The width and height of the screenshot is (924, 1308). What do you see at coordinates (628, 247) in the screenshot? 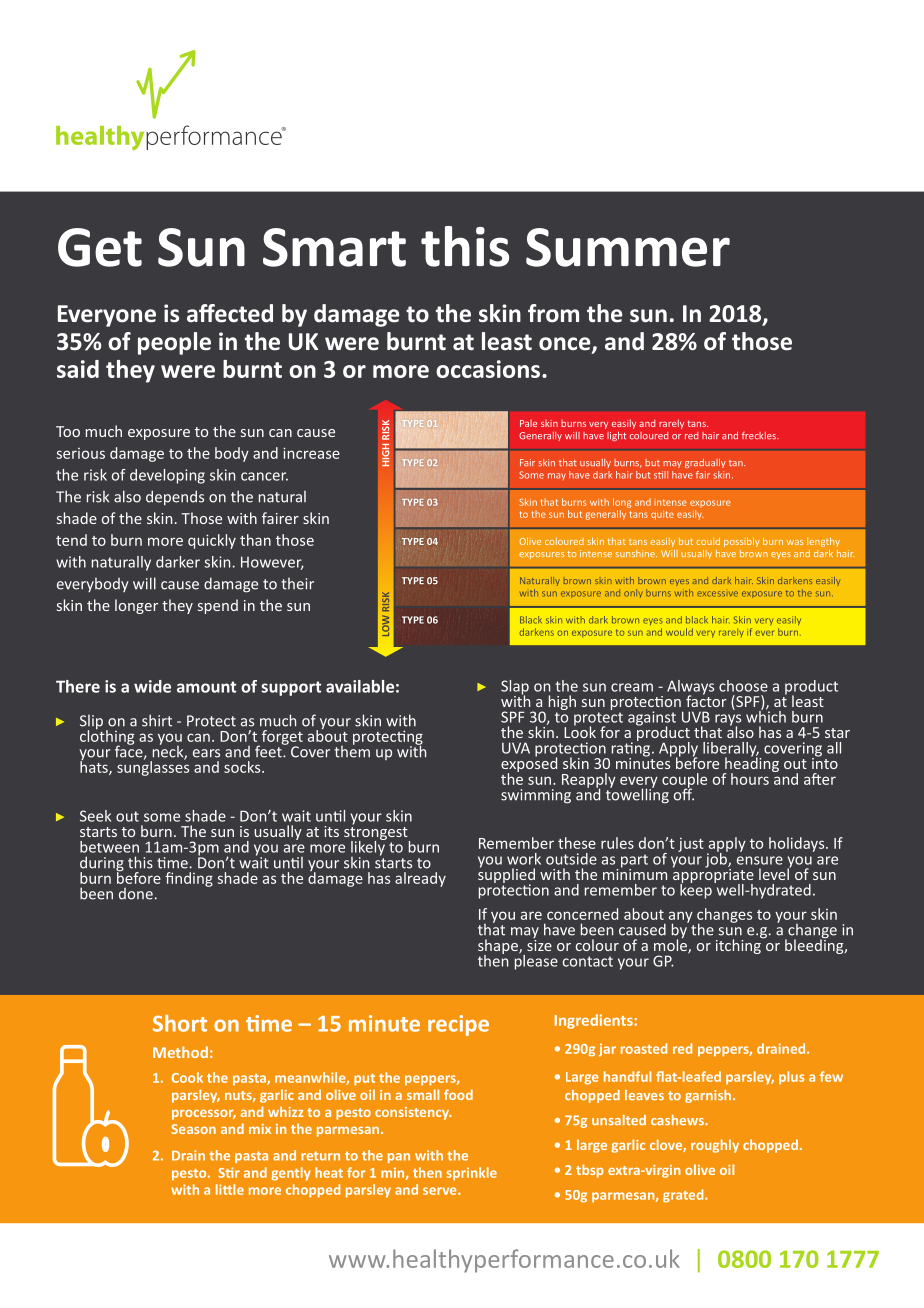
I see `Summer` at bounding box center [628, 247].
